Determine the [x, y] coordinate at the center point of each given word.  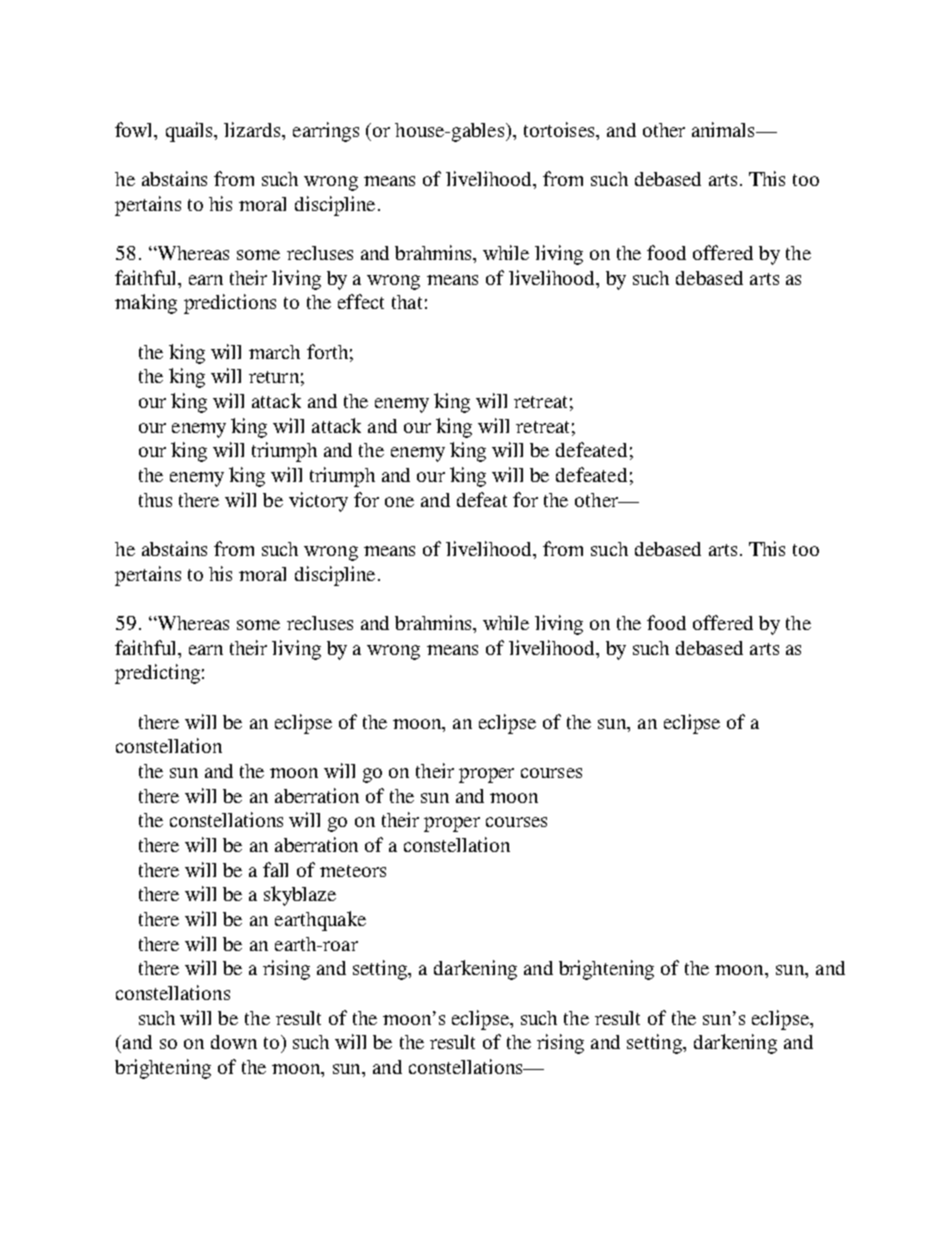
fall [275, 869]
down [234, 1042]
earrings [326, 132]
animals [724, 129]
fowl [135, 129]
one [399, 502]
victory [318, 502]
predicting [157, 674]
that [407, 302]
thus [155, 500]
